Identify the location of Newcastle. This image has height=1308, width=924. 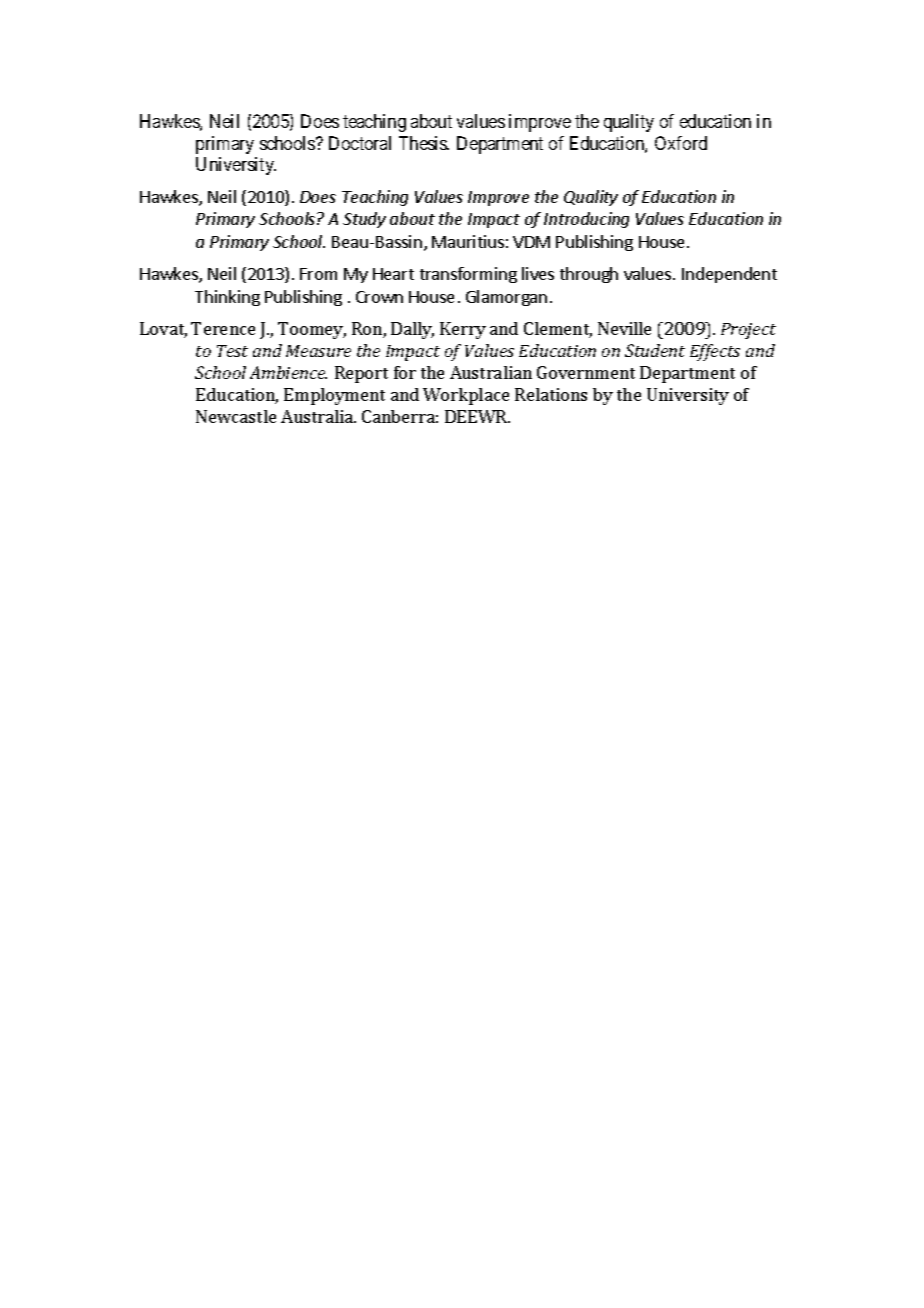
(236, 416).
